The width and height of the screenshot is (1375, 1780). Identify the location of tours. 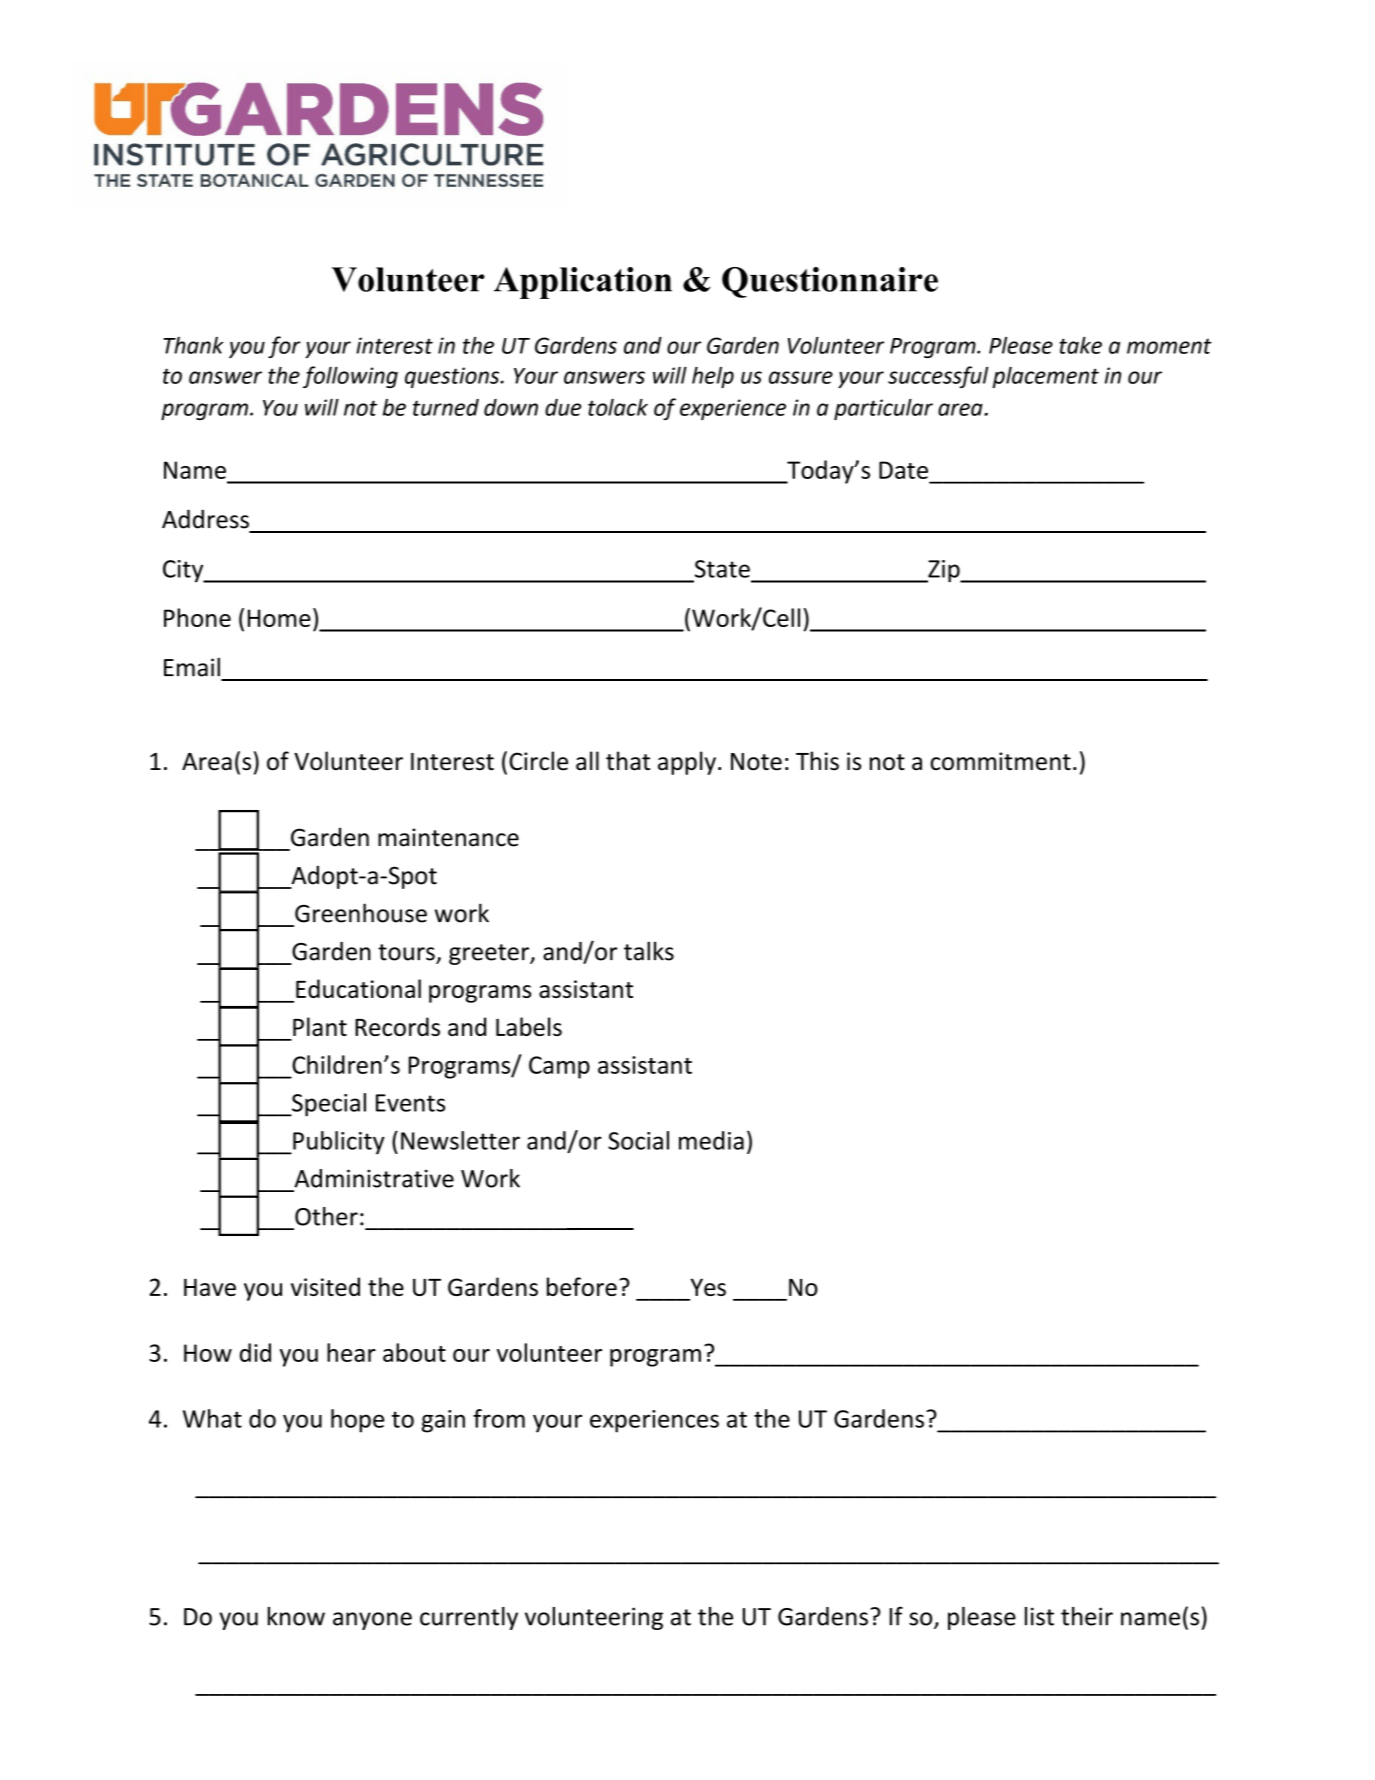
(407, 953).
